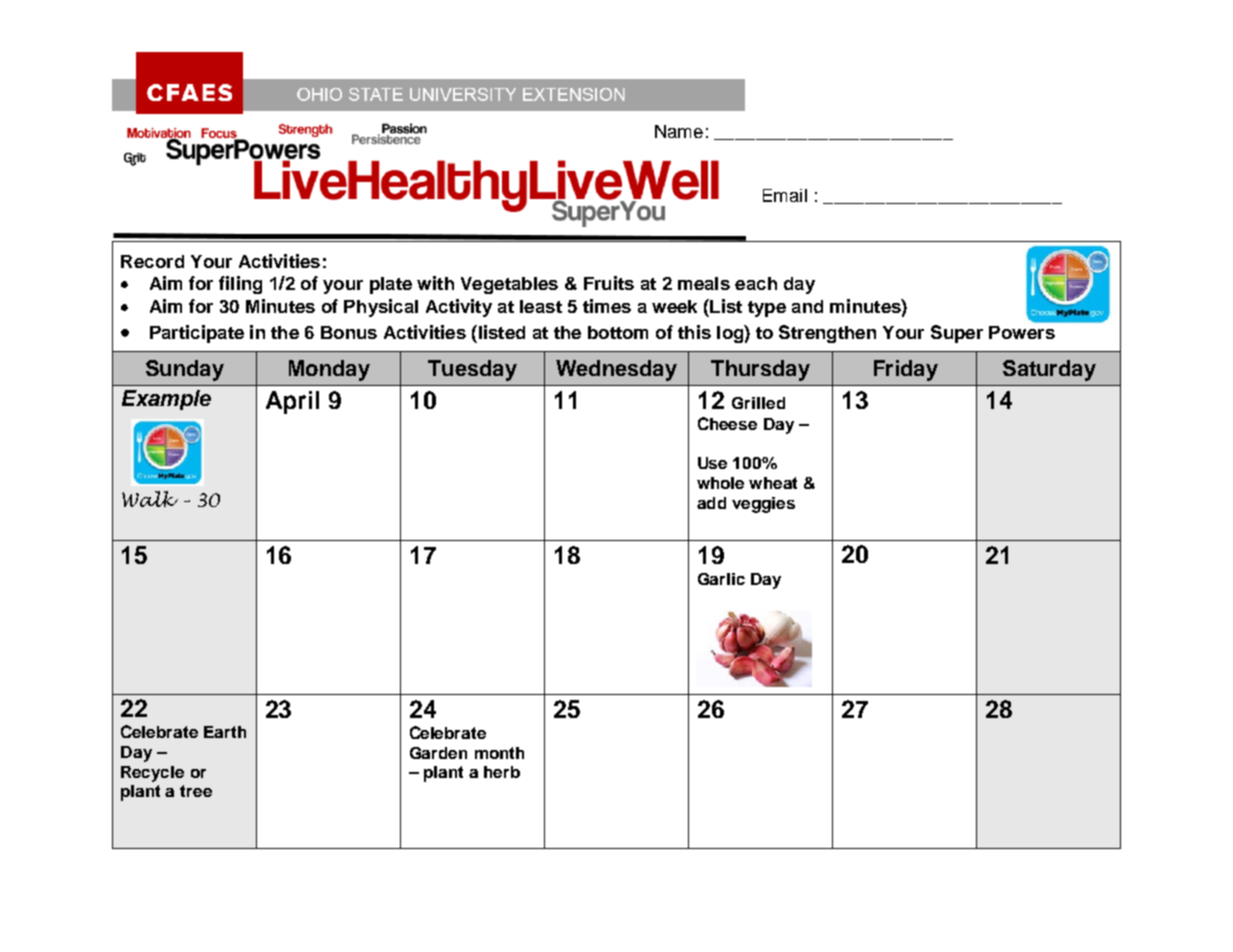 Image resolution: width=1233 pixels, height=952 pixels. Describe the element at coordinates (679, 131) in the image. I see `Name` at that location.
